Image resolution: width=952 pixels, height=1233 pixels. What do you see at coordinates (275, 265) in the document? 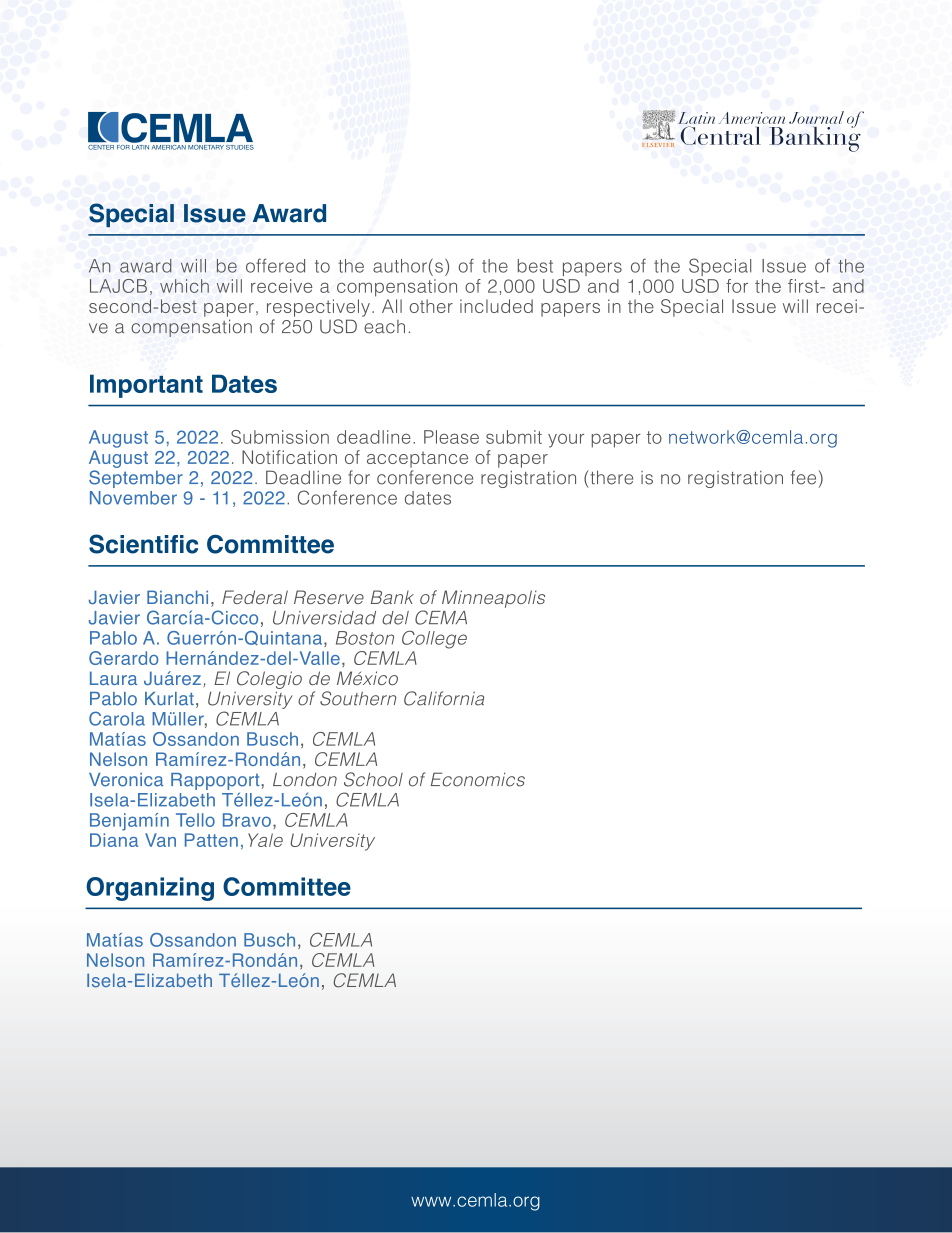
I see `offered` at bounding box center [275, 265].
